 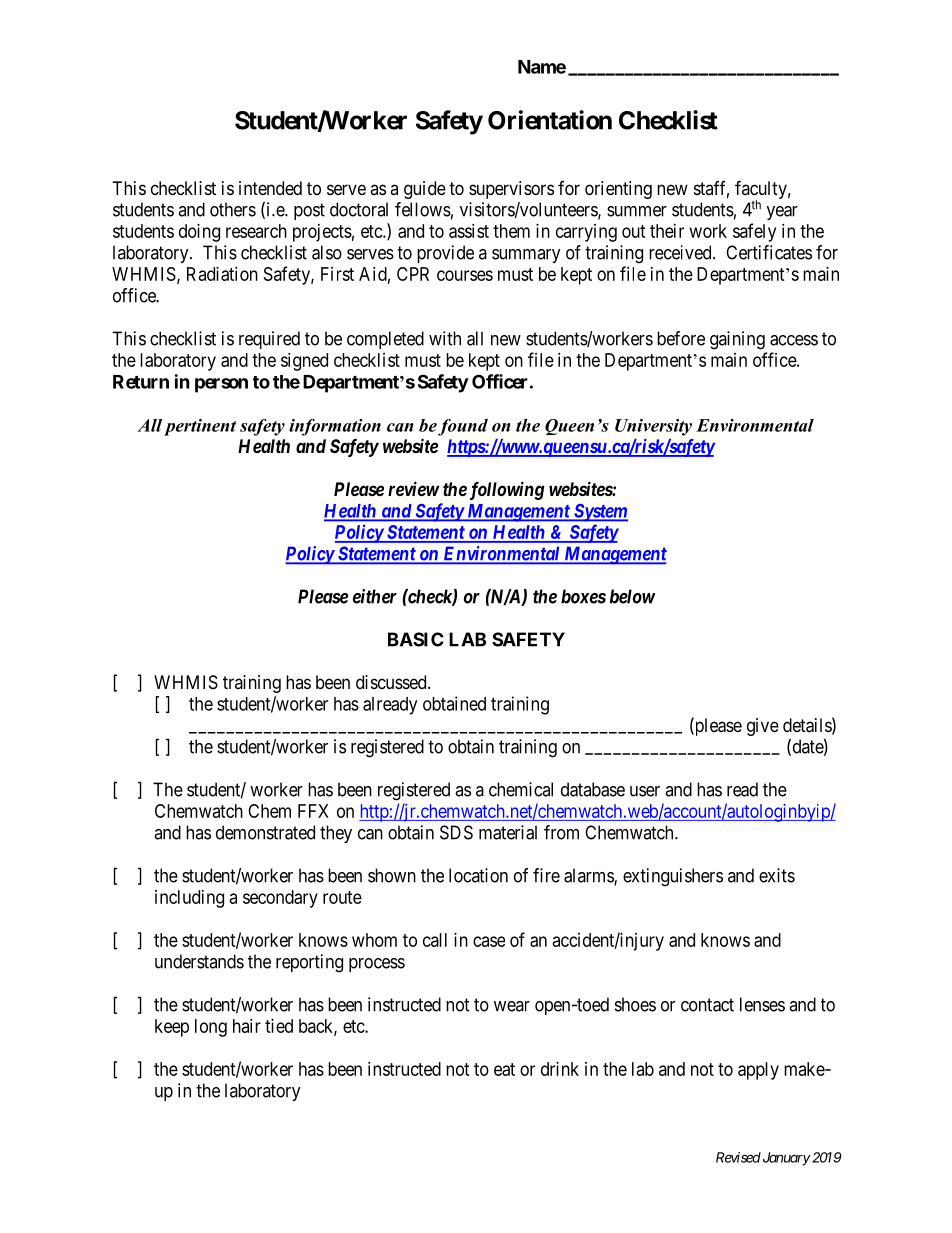 I want to click on University, so click(x=653, y=427).
